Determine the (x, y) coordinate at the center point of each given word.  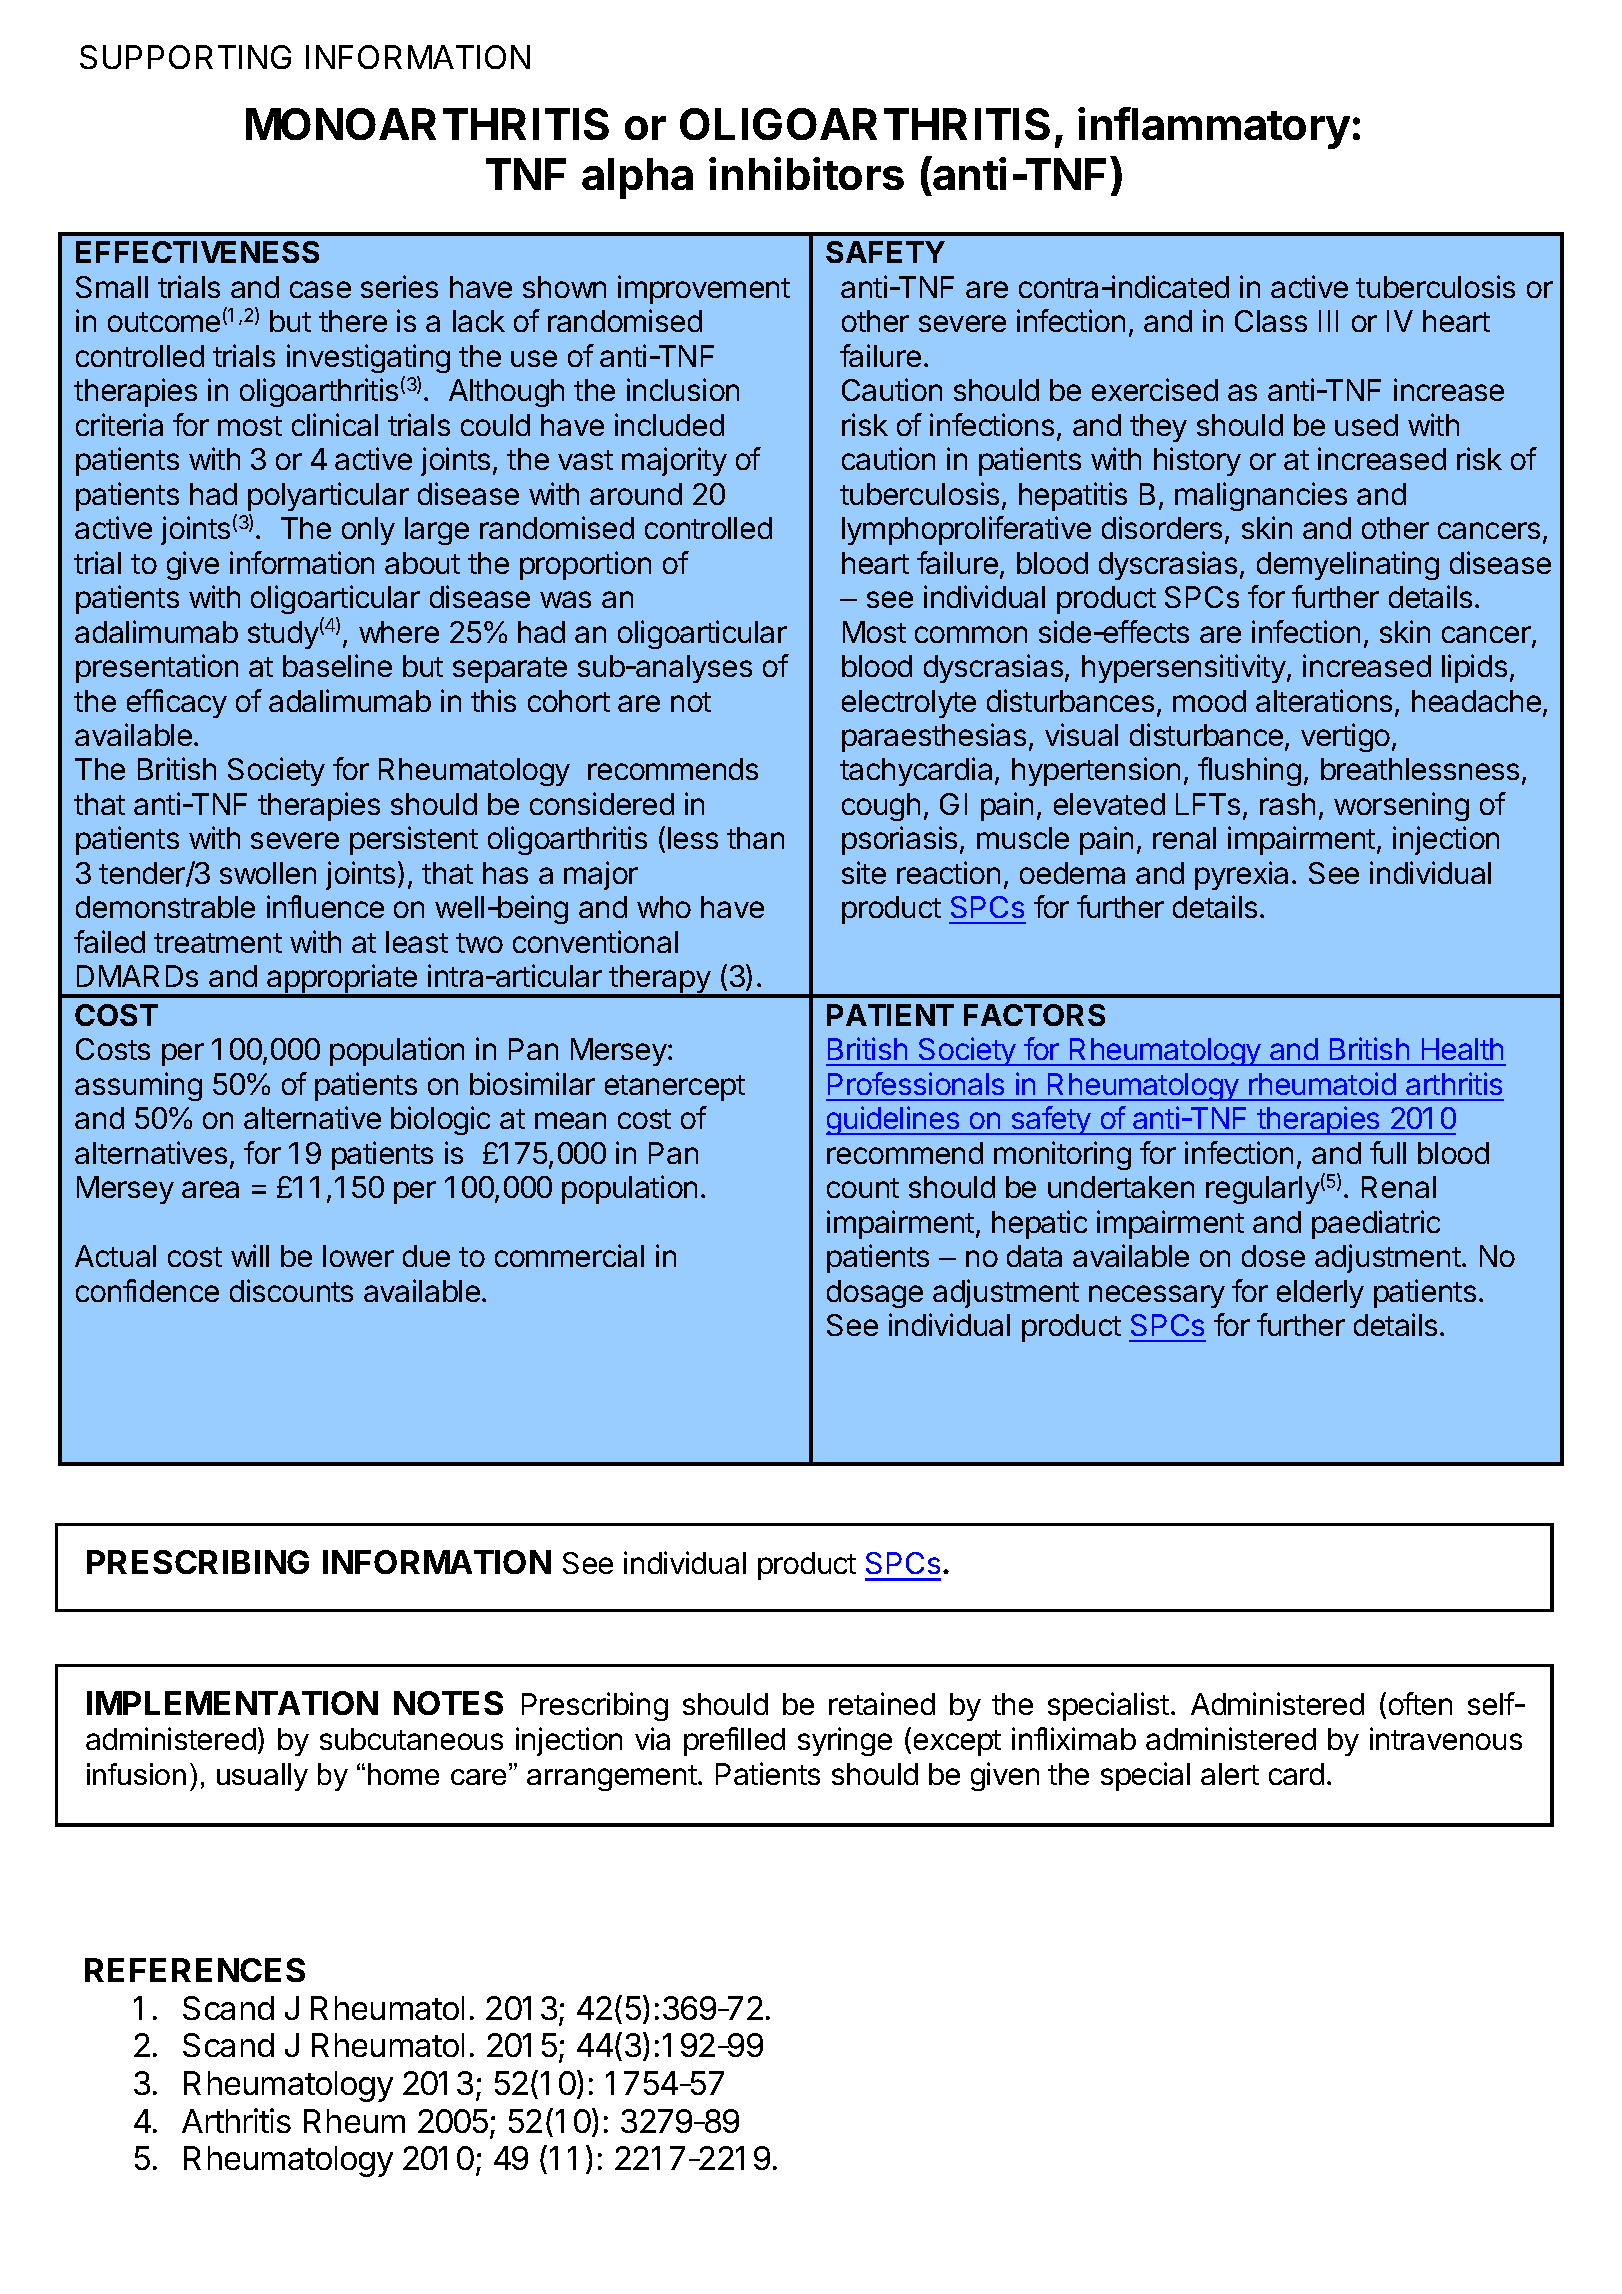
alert (1230, 1774)
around (636, 494)
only (368, 531)
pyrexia (1241, 875)
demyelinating (1348, 565)
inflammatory (1214, 128)
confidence (147, 1290)
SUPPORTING (185, 57)
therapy (660, 981)
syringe (845, 1741)
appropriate (342, 980)
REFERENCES (195, 1970)
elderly (1320, 1294)
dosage (875, 1294)
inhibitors (806, 173)
